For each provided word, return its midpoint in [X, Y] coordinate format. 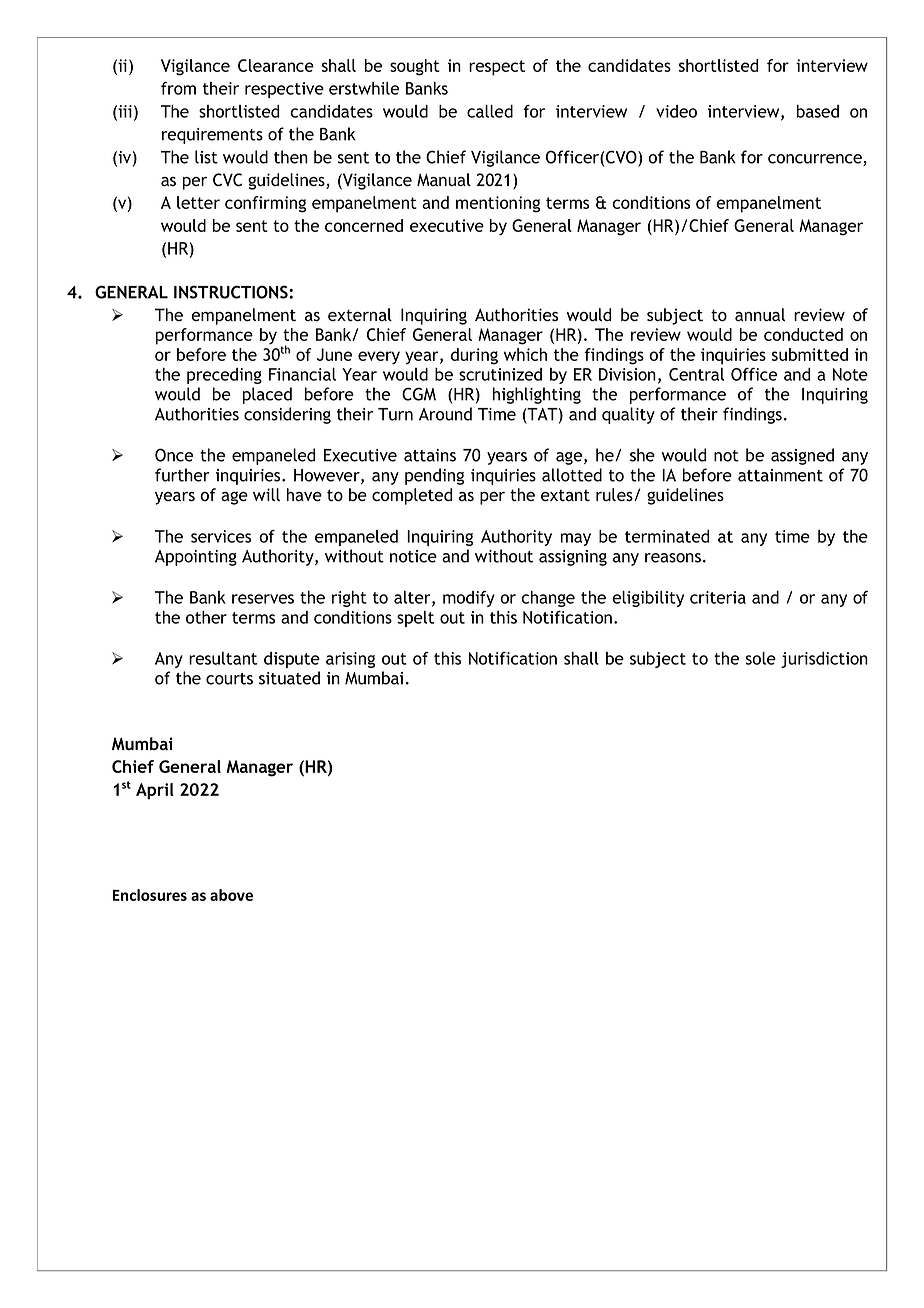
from [178, 88]
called [490, 111]
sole [761, 658]
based [818, 111]
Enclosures [150, 895]
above [231, 895]
